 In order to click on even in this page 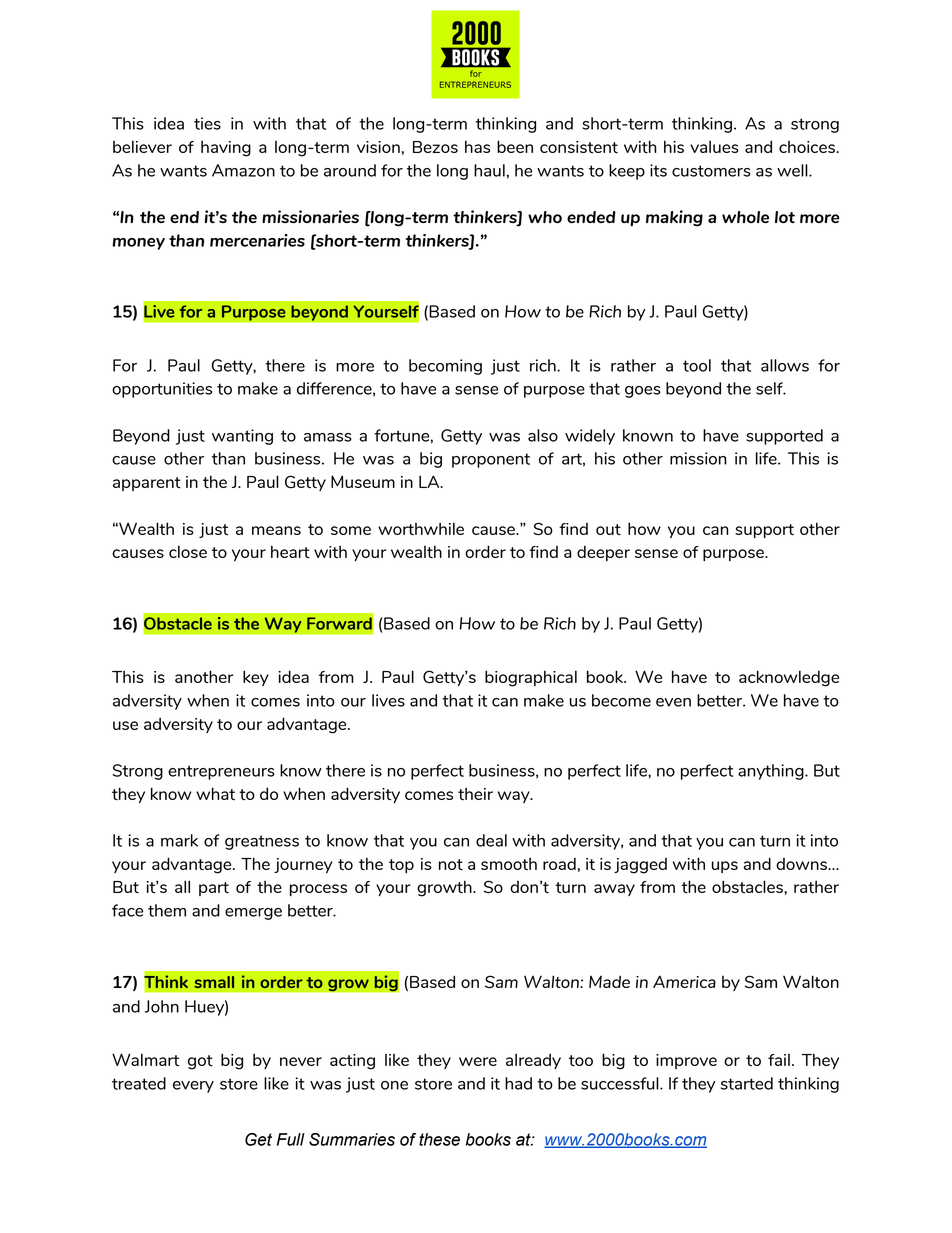, I will do `click(673, 702)`.
